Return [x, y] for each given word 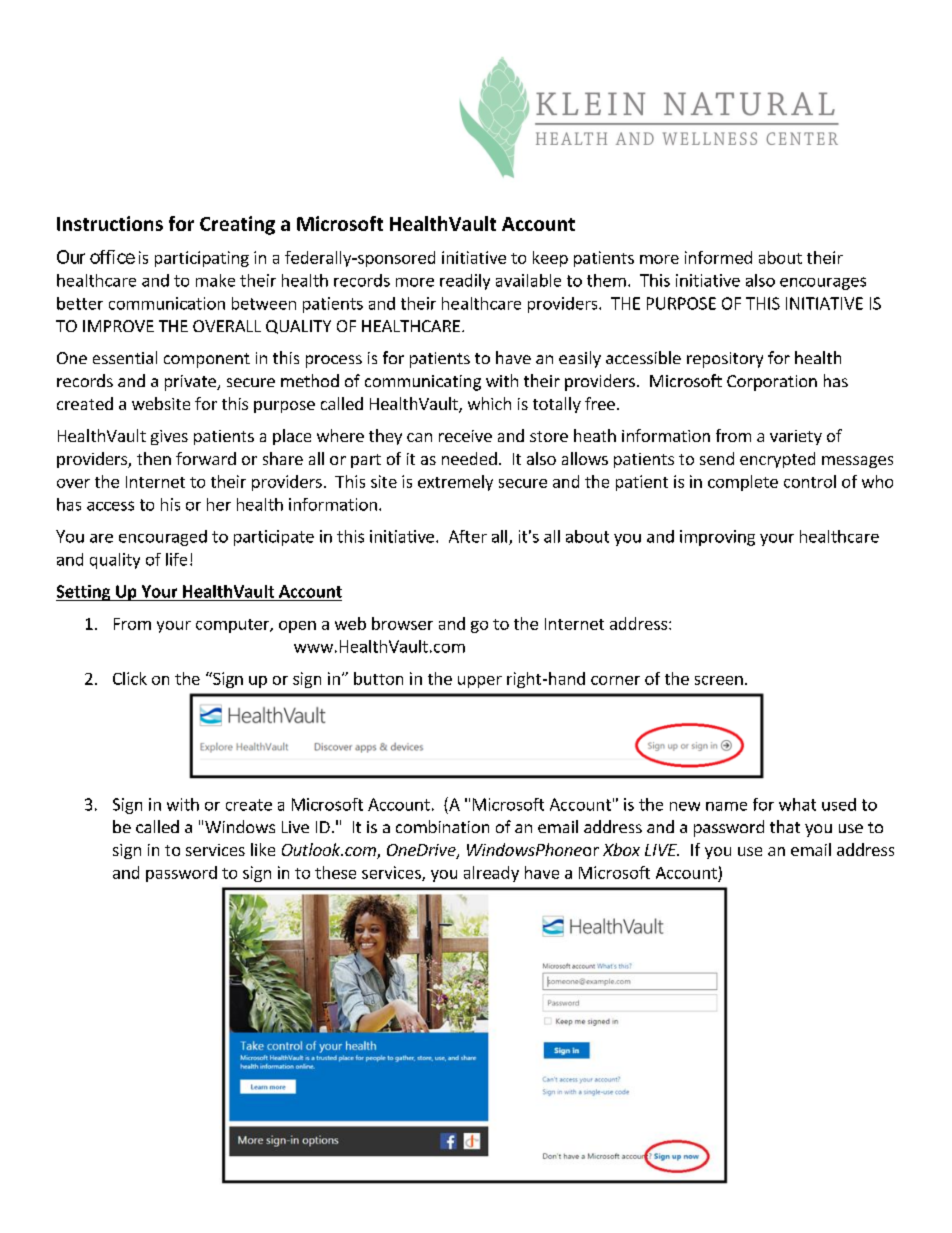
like [263, 849]
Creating [237, 225]
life [176, 559]
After [468, 536]
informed [718, 257]
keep [550, 259]
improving [717, 538]
